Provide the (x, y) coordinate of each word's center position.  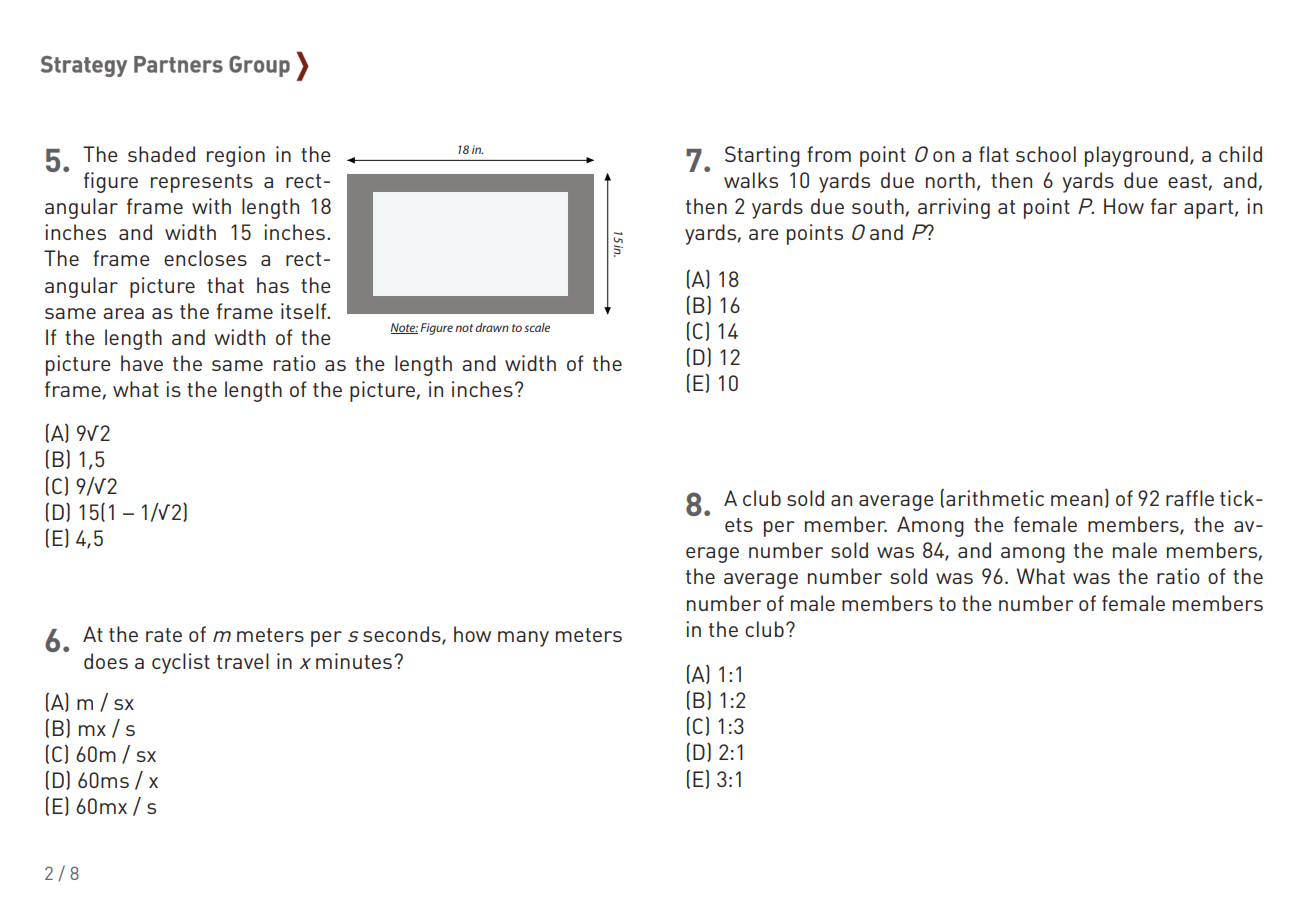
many (523, 639)
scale (537, 327)
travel (243, 661)
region (236, 156)
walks (751, 180)
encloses (205, 258)
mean (1076, 500)
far (1164, 206)
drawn (492, 327)
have (142, 363)
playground (1136, 156)
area (123, 313)
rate (164, 635)
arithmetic (995, 498)
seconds (403, 635)
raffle (1190, 498)
